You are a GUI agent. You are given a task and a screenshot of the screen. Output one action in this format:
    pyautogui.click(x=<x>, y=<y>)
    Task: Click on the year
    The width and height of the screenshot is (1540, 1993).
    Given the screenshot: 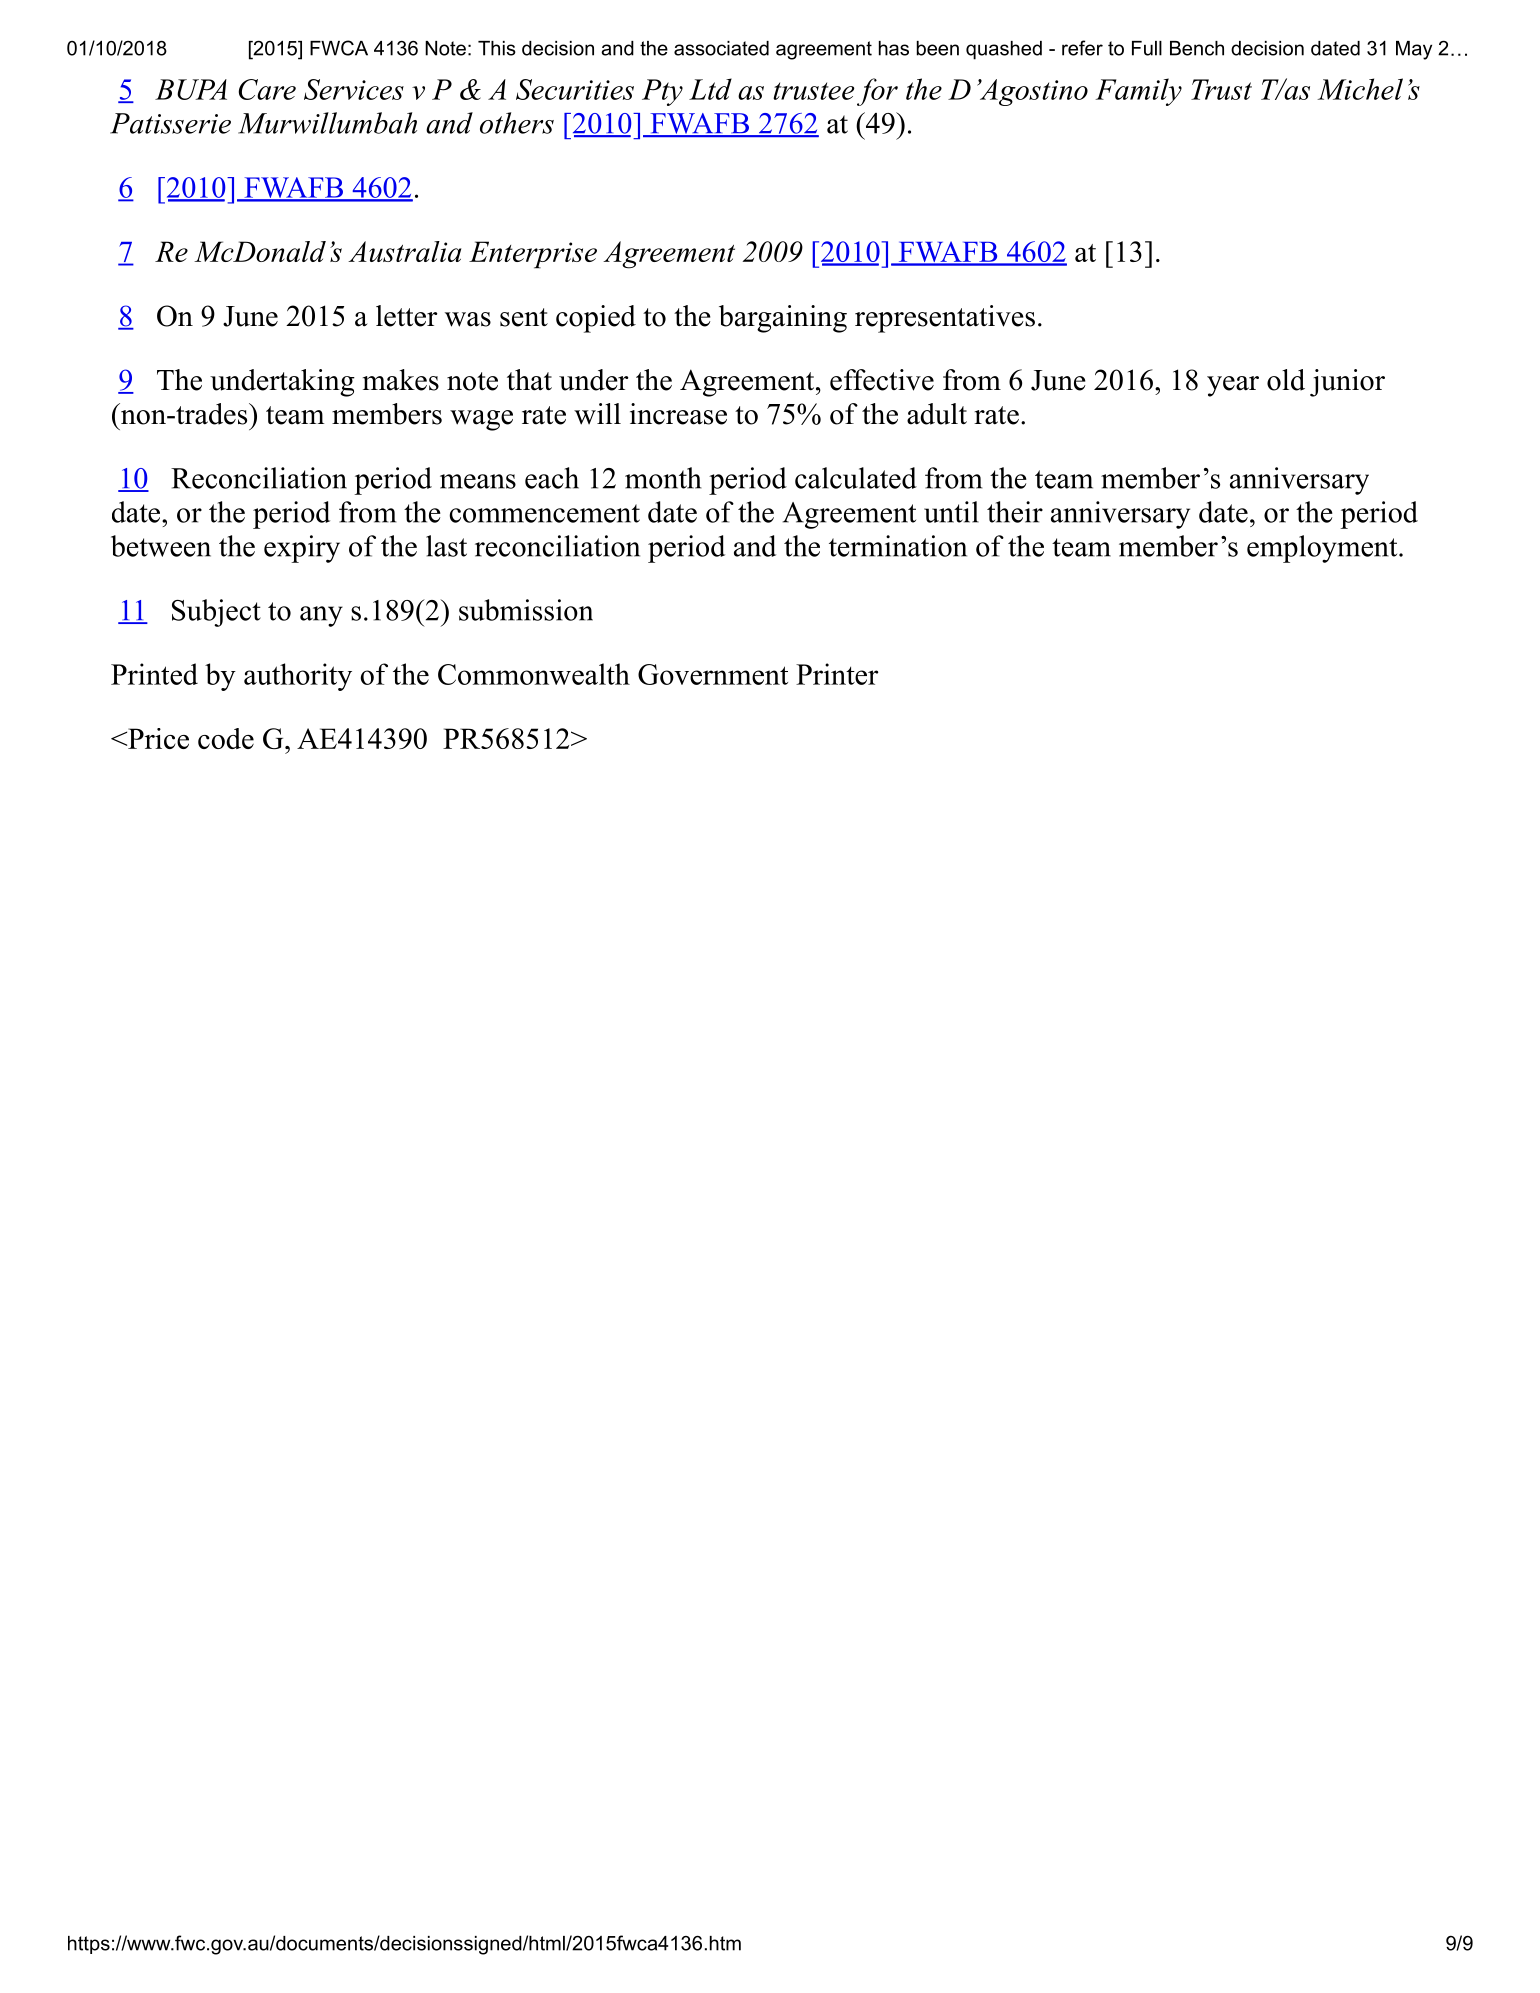 What is the action you would take?
    pyautogui.click(x=1233, y=386)
